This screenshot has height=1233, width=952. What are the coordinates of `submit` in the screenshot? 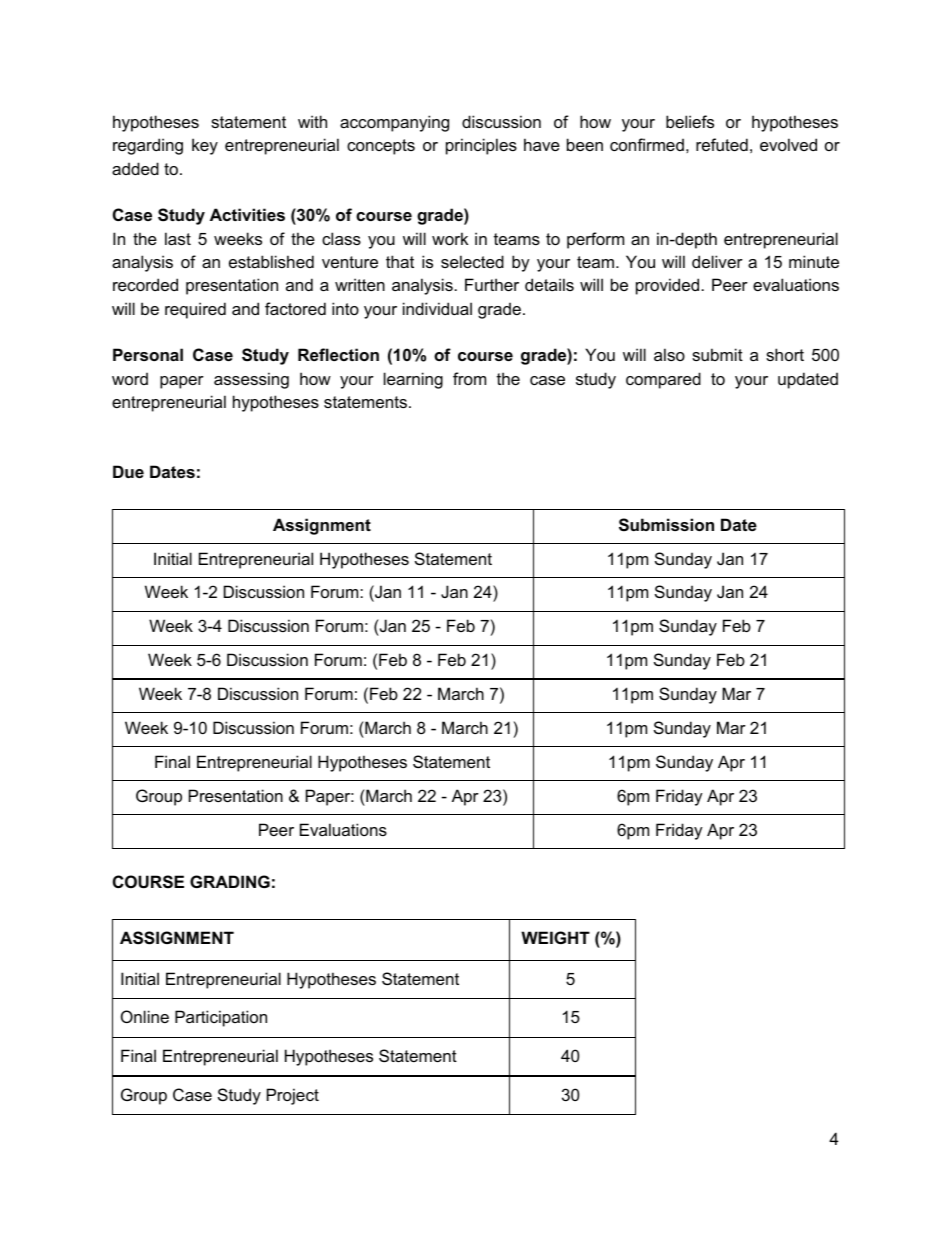 It's located at (717, 354).
